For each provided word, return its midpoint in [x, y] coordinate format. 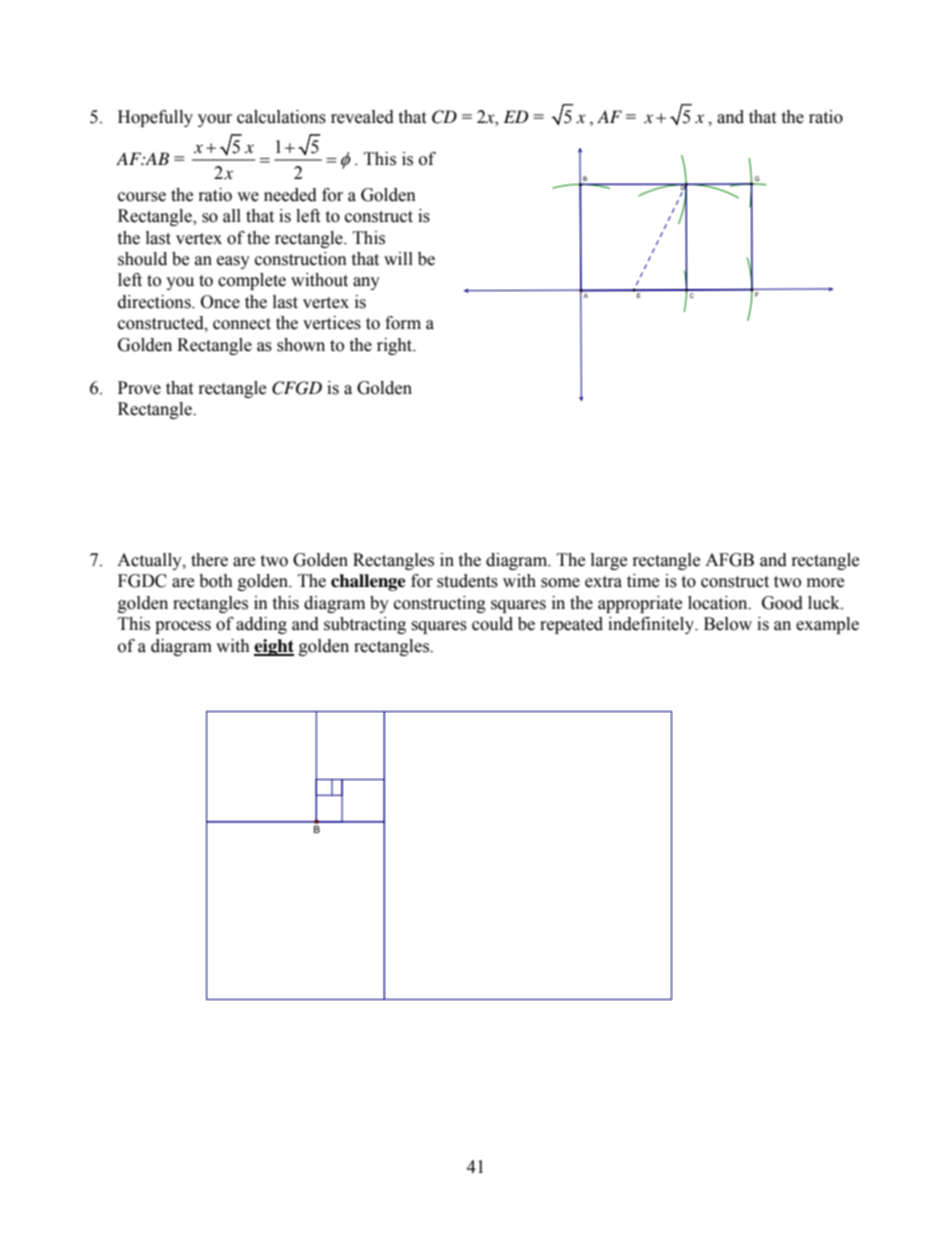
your [215, 120]
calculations [281, 117]
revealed [362, 117]
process [183, 627]
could [492, 624]
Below [728, 624]
